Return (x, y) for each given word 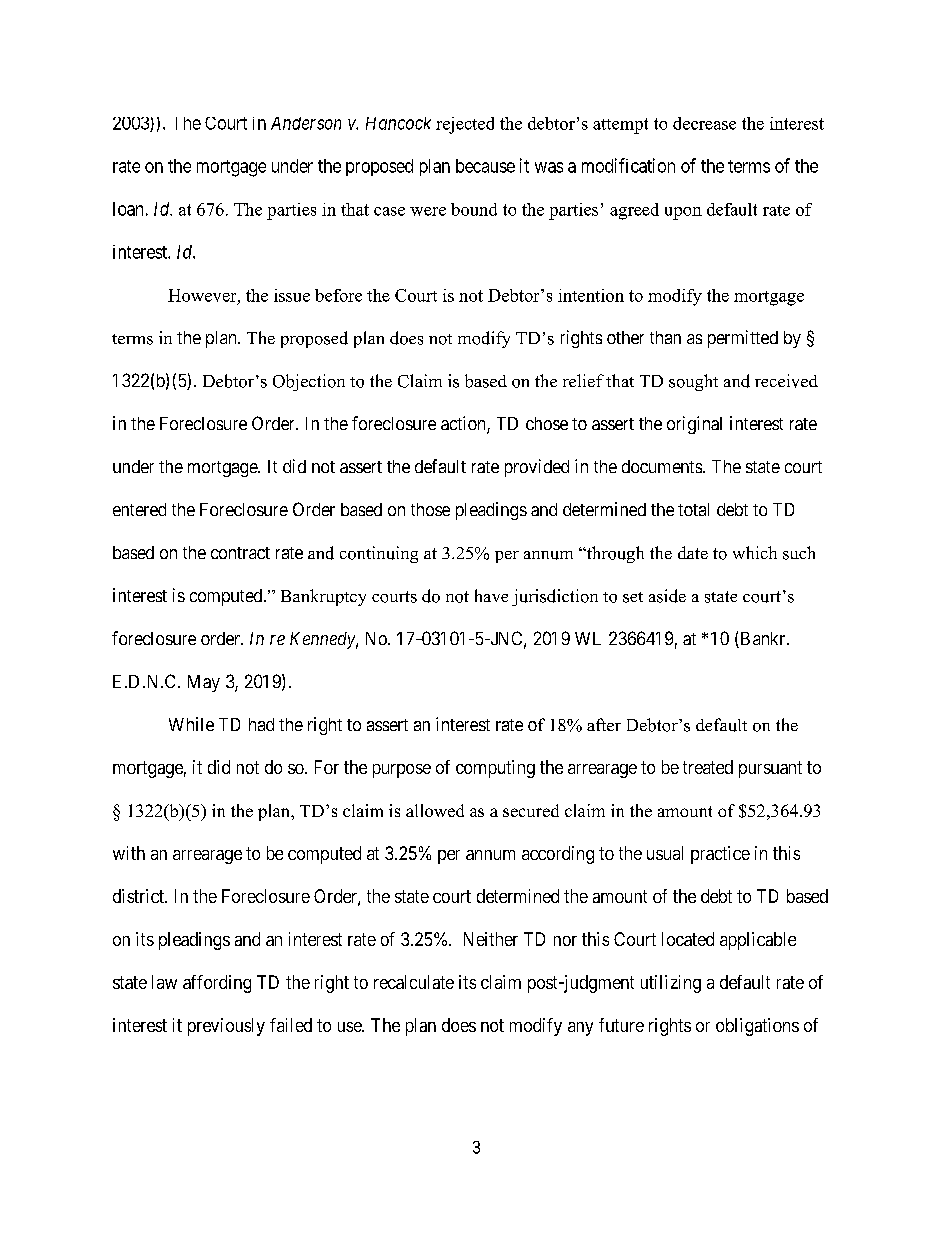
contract (240, 553)
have (491, 595)
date (693, 552)
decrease (704, 123)
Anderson (306, 123)
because (485, 166)
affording (217, 984)
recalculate (414, 982)
